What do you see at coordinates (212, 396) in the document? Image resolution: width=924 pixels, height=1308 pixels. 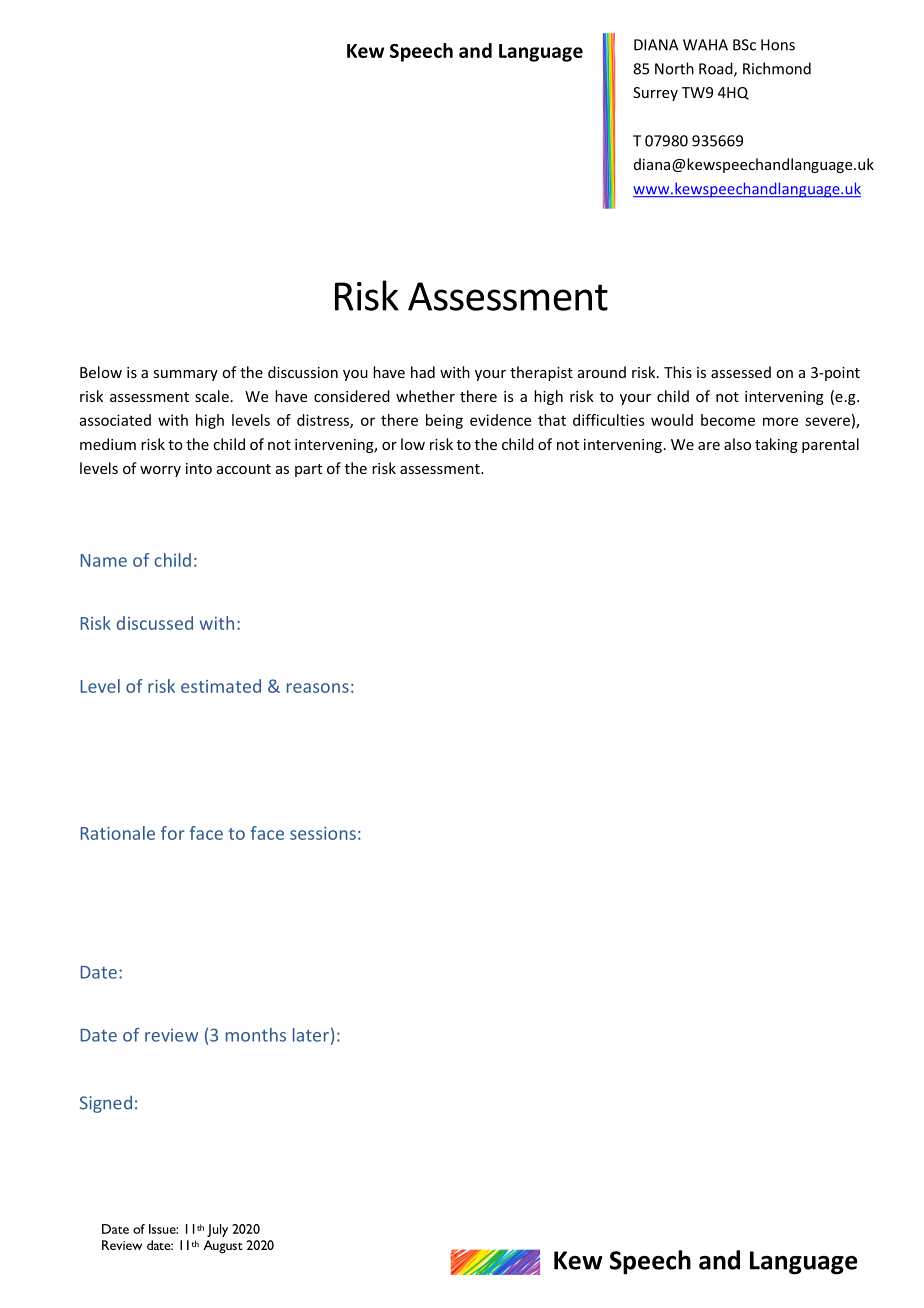 I see `scale` at bounding box center [212, 396].
